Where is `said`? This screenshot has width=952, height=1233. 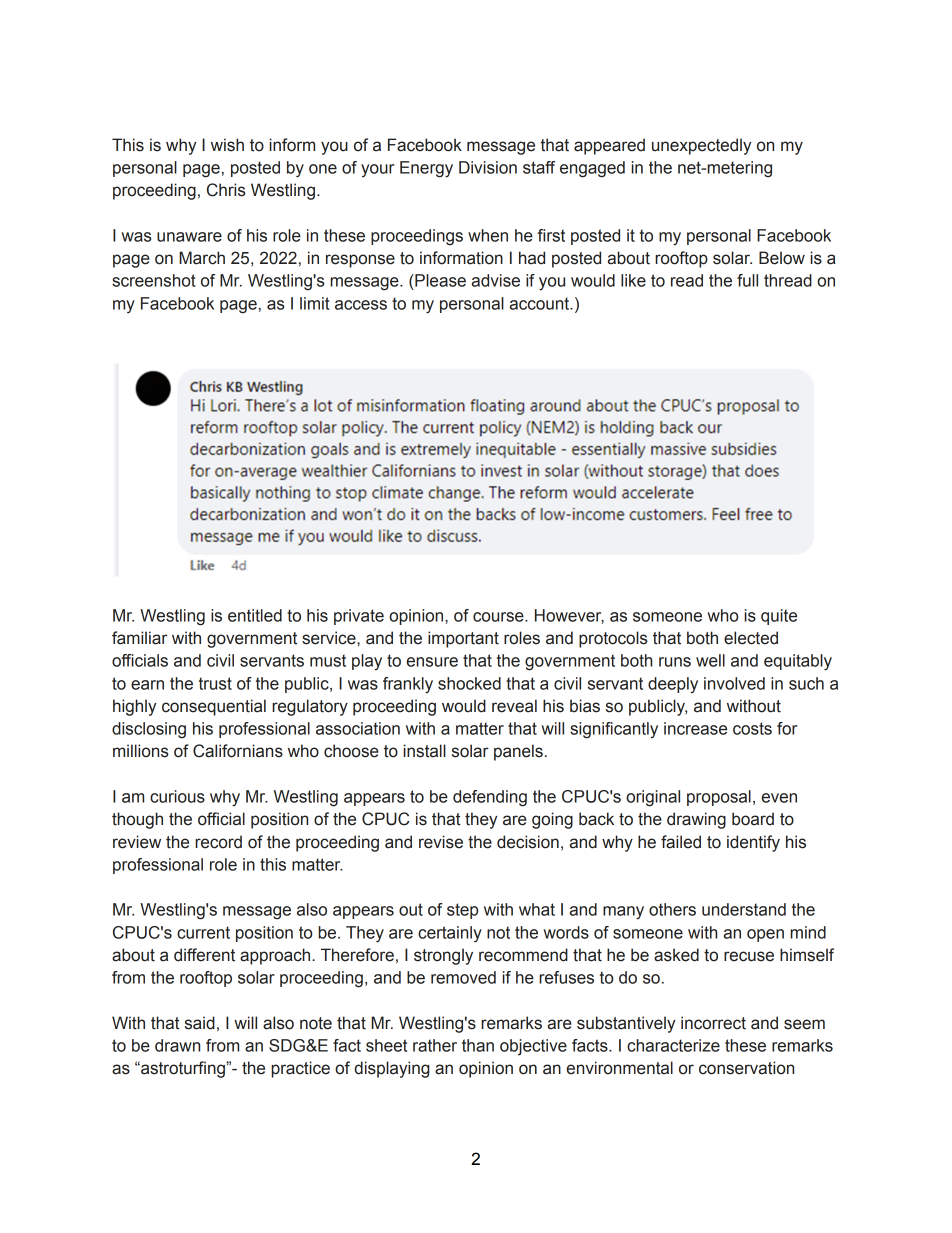
said is located at coordinates (200, 1023).
